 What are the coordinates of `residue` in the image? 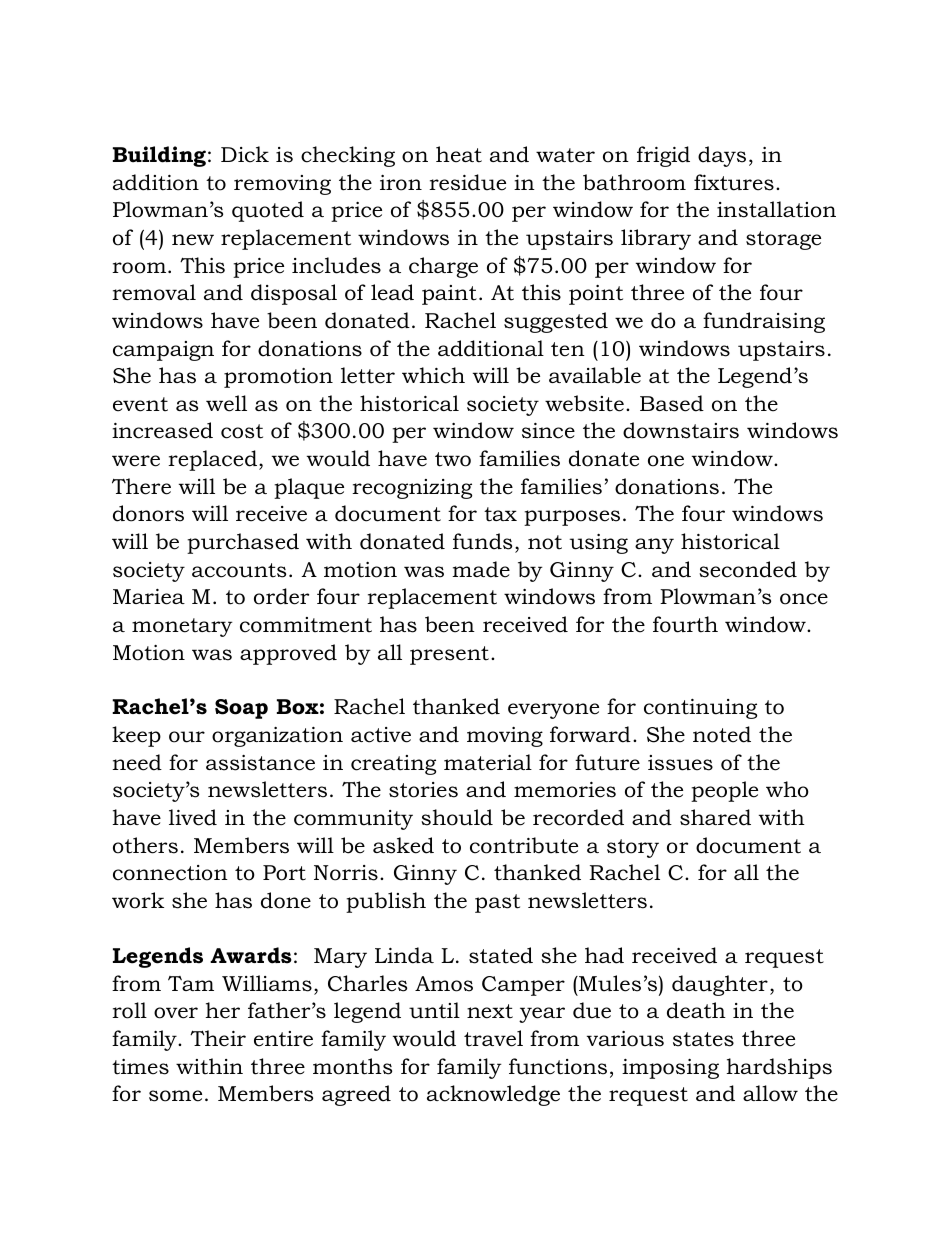 It's located at (467, 182).
